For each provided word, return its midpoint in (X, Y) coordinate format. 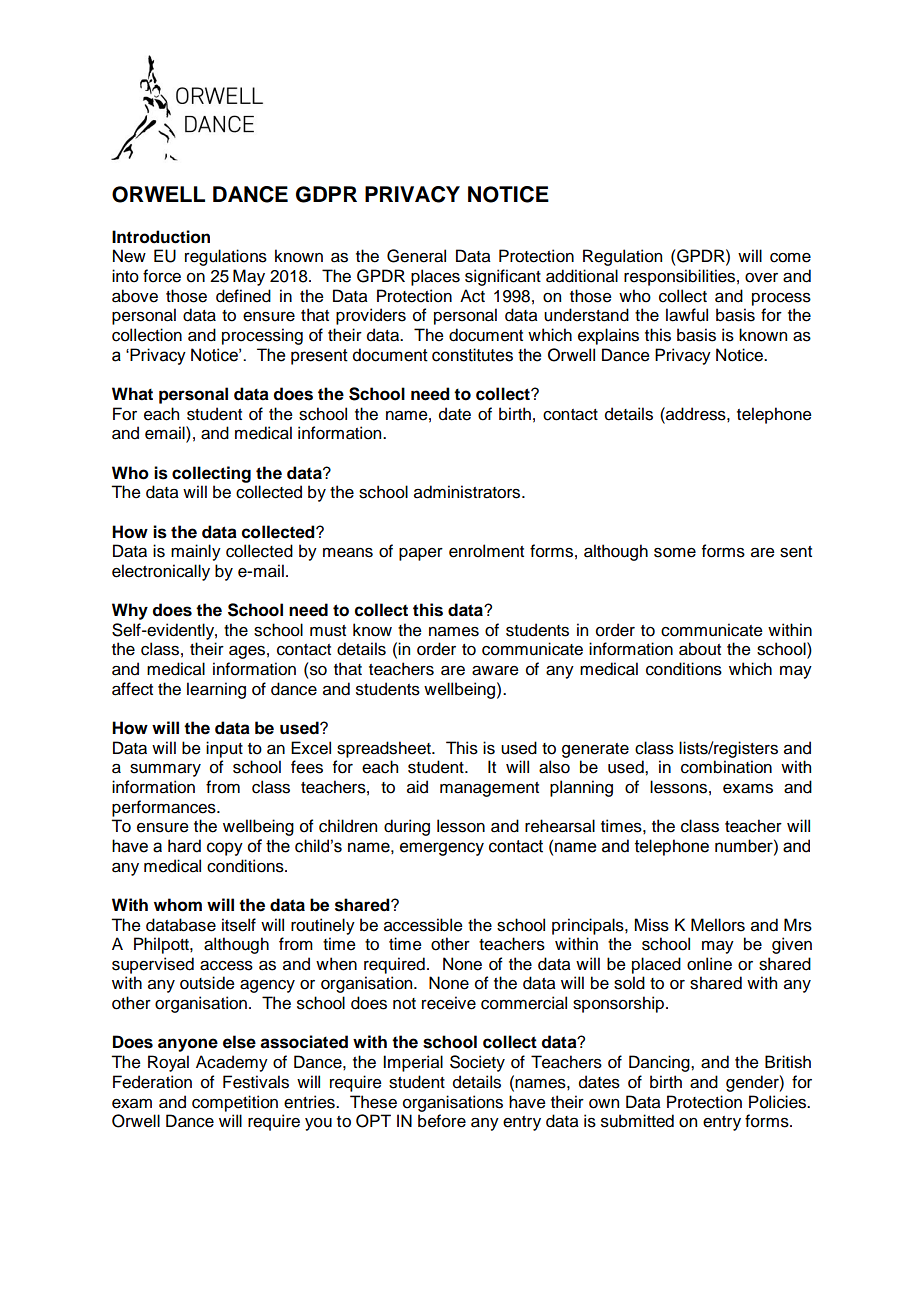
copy (225, 849)
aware (495, 671)
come (790, 258)
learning (216, 690)
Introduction (161, 237)
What (132, 394)
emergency (442, 849)
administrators (468, 492)
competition (235, 1103)
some (675, 553)
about (700, 649)
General (416, 256)
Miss (651, 925)
